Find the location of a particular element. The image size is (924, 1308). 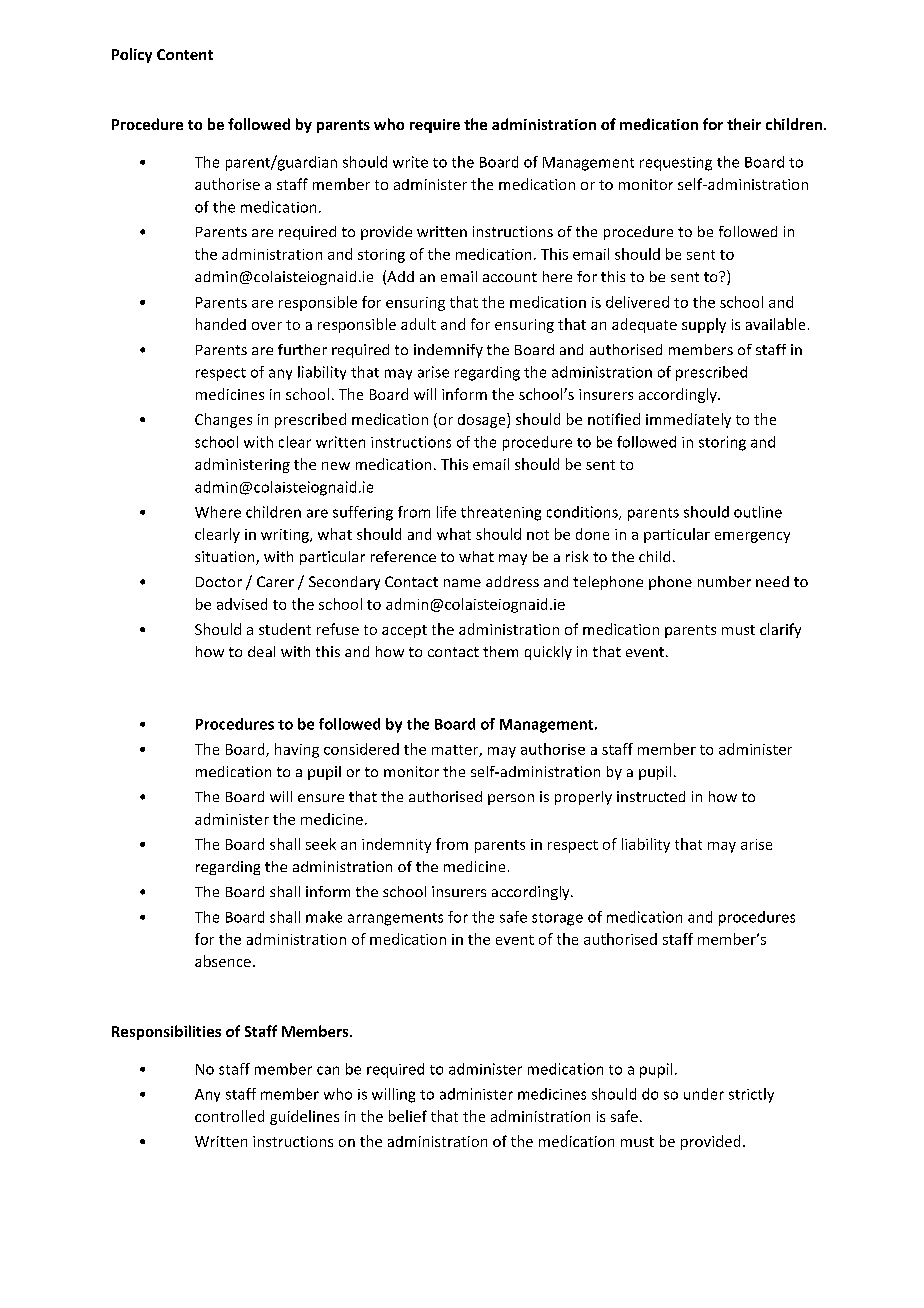

their is located at coordinates (744, 124).
